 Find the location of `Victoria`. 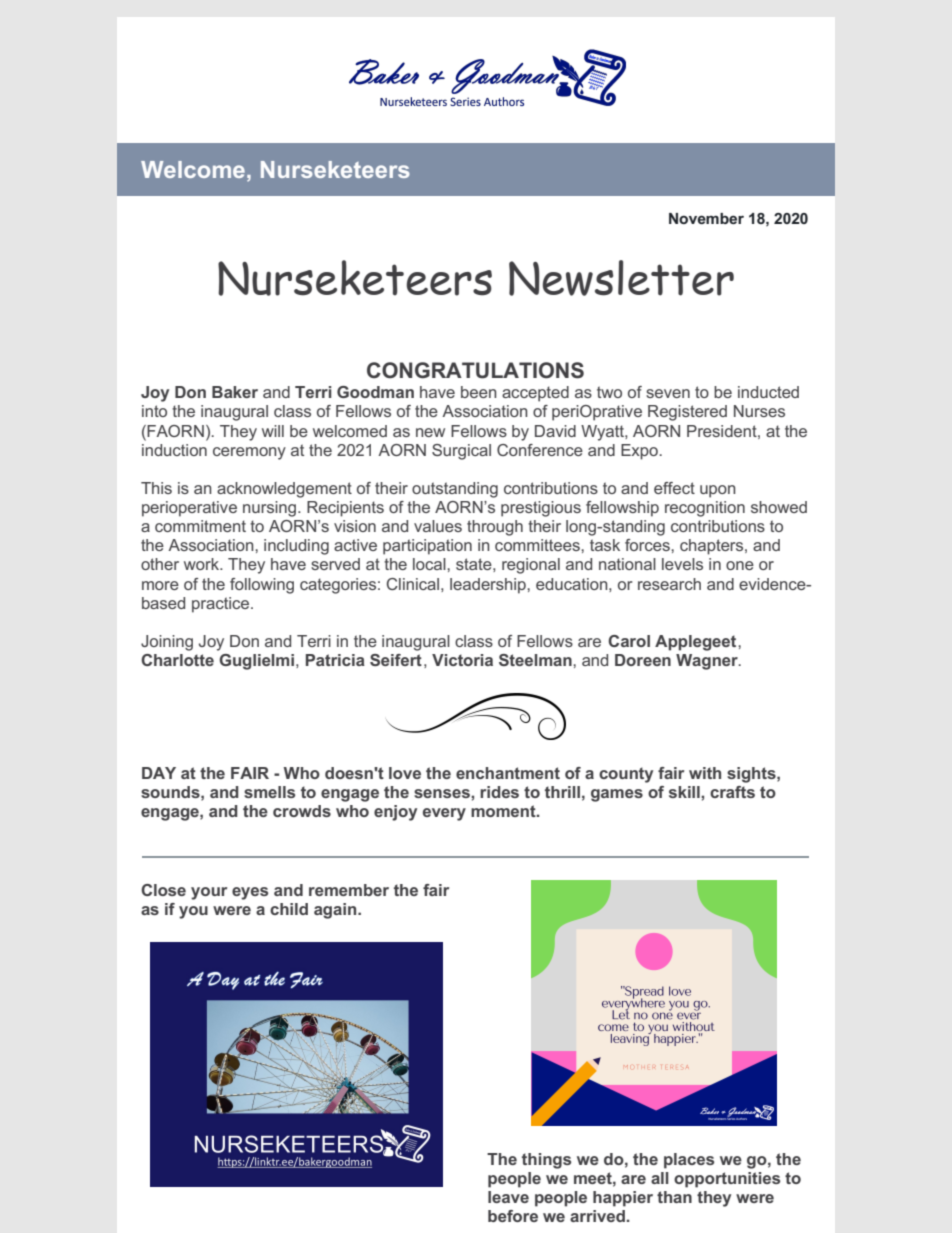

Victoria is located at coordinates (462, 660).
